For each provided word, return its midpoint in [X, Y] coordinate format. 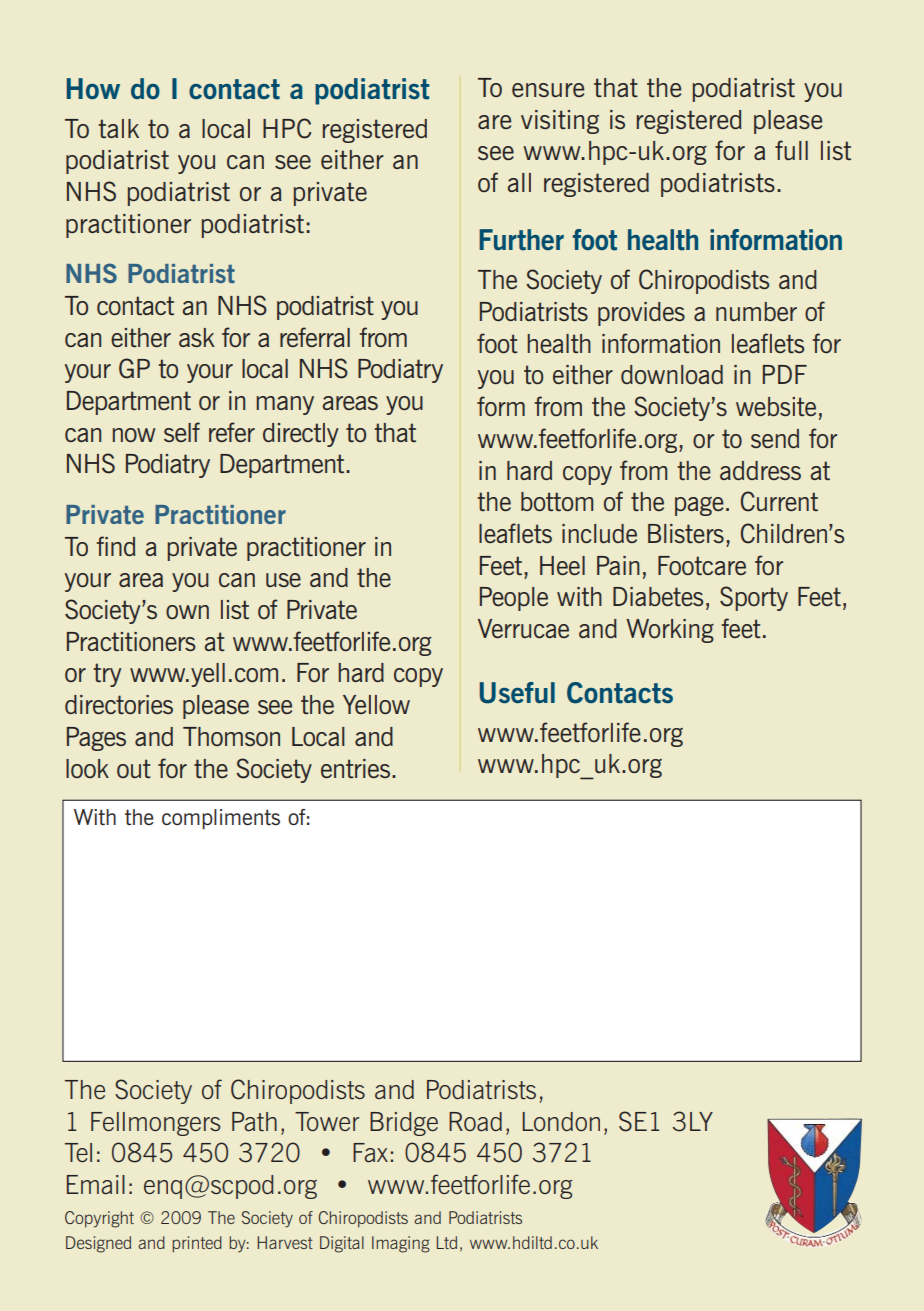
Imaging [401, 1244]
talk [118, 128]
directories [119, 704]
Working [670, 631]
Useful [517, 693]
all [519, 182]
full [791, 150]
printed [197, 1244]
